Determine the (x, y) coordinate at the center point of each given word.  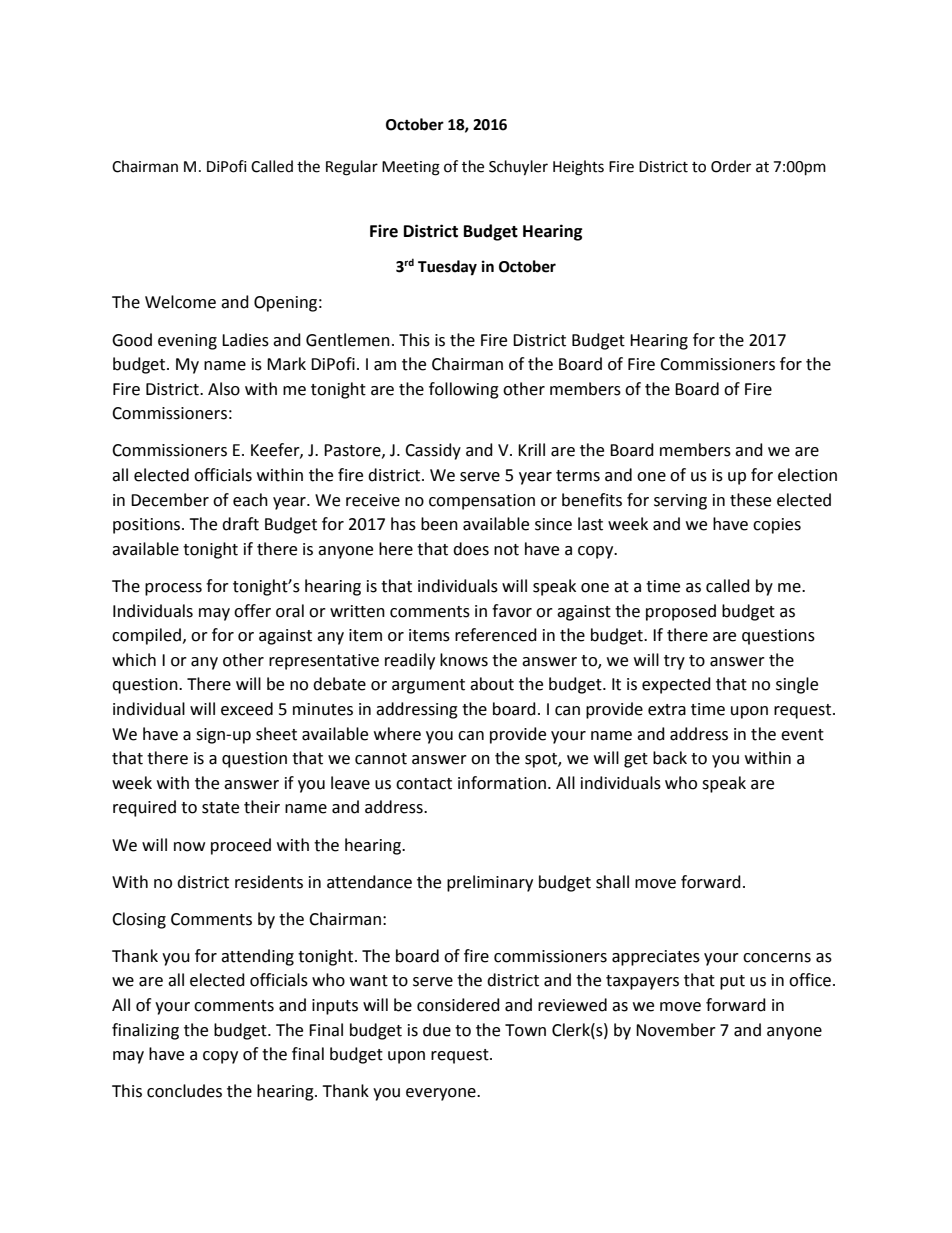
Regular (352, 168)
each (250, 500)
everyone (442, 1094)
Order (731, 166)
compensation (482, 502)
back (670, 758)
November (676, 1030)
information (502, 783)
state (220, 808)
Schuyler (518, 168)
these (750, 500)
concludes (184, 1091)
